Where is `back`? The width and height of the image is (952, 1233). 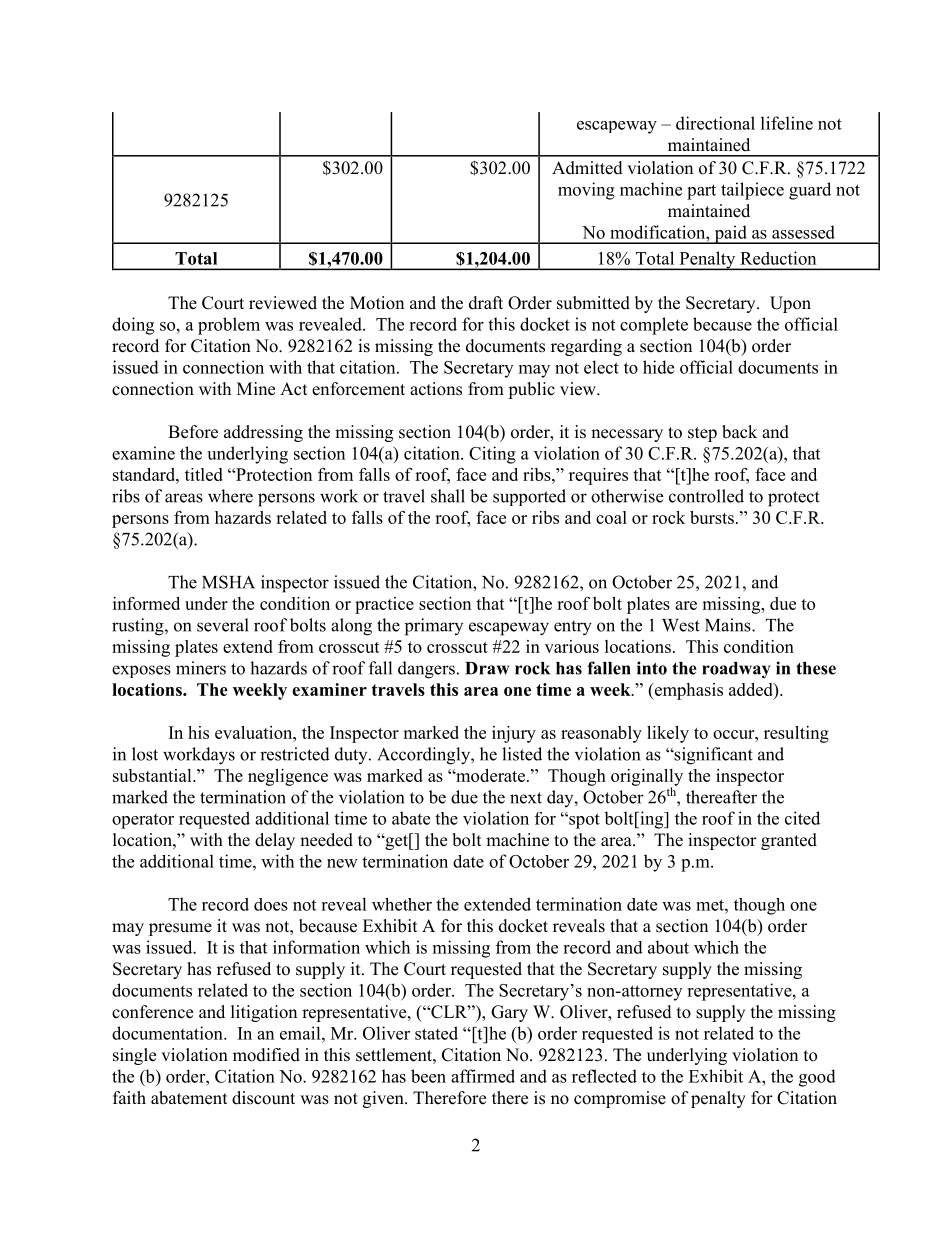
back is located at coordinates (739, 432).
